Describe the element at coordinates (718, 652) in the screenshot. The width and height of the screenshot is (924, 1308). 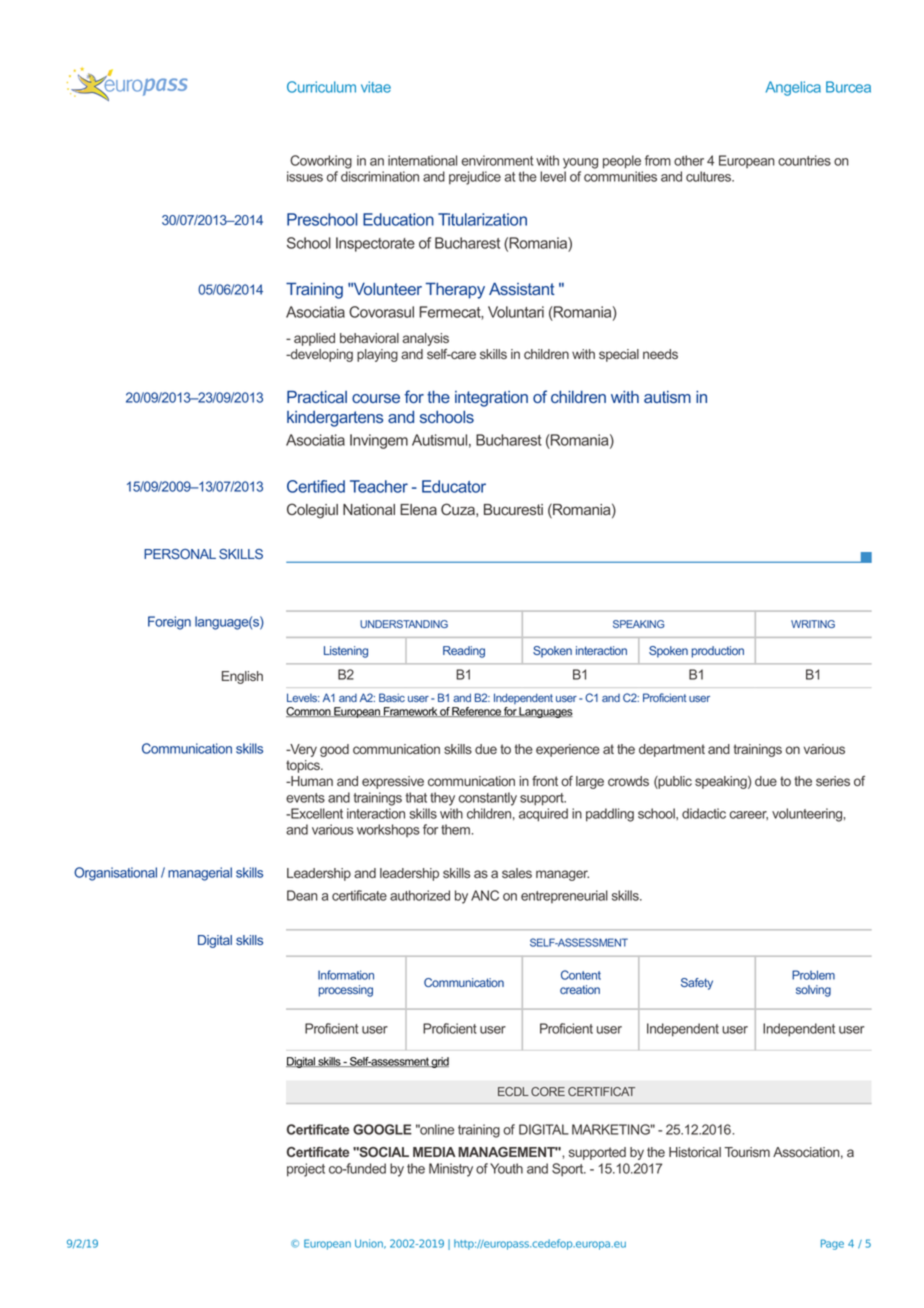
I see `production` at that location.
